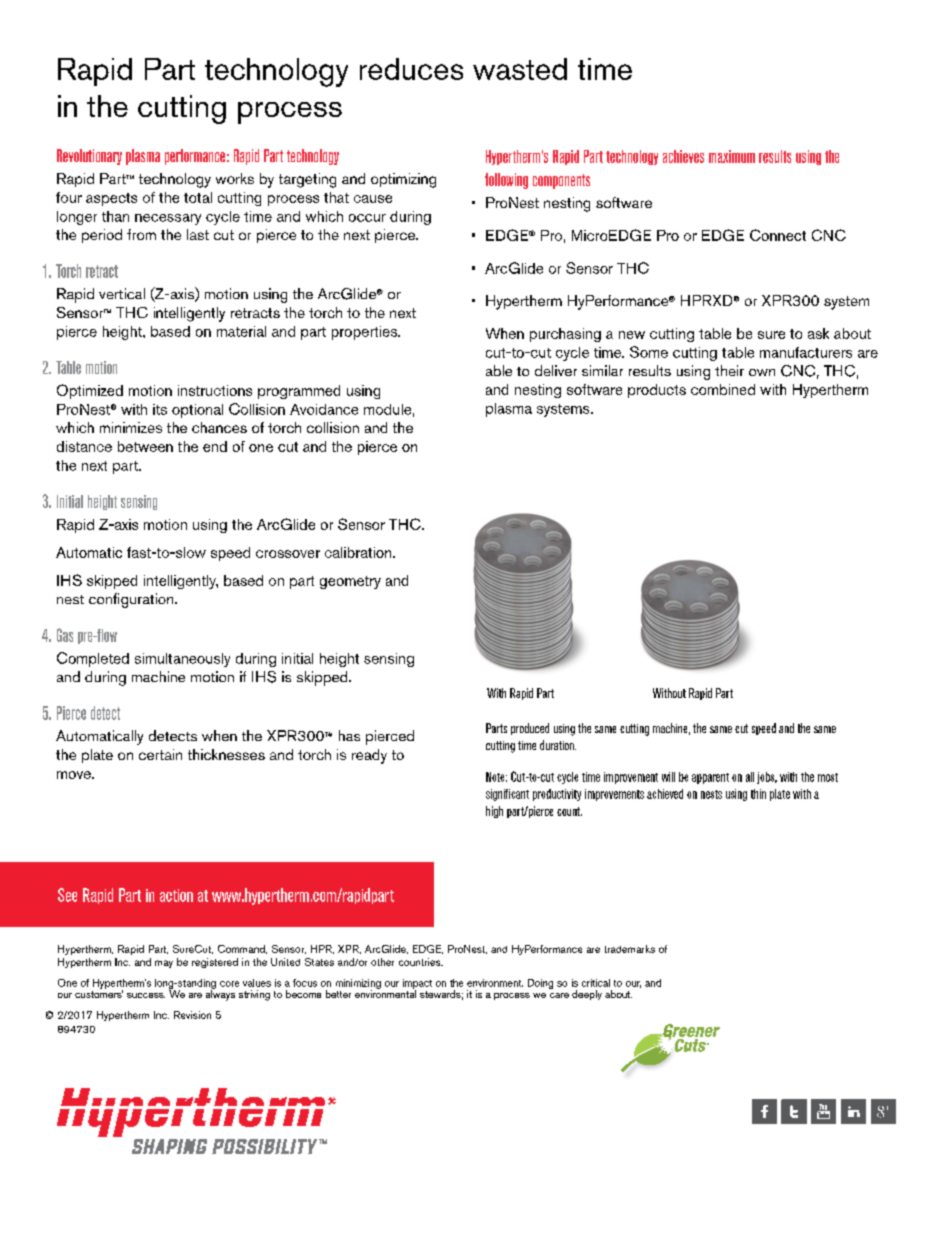 Image resolution: width=952 pixels, height=1233 pixels. I want to click on maximum, so click(732, 156).
